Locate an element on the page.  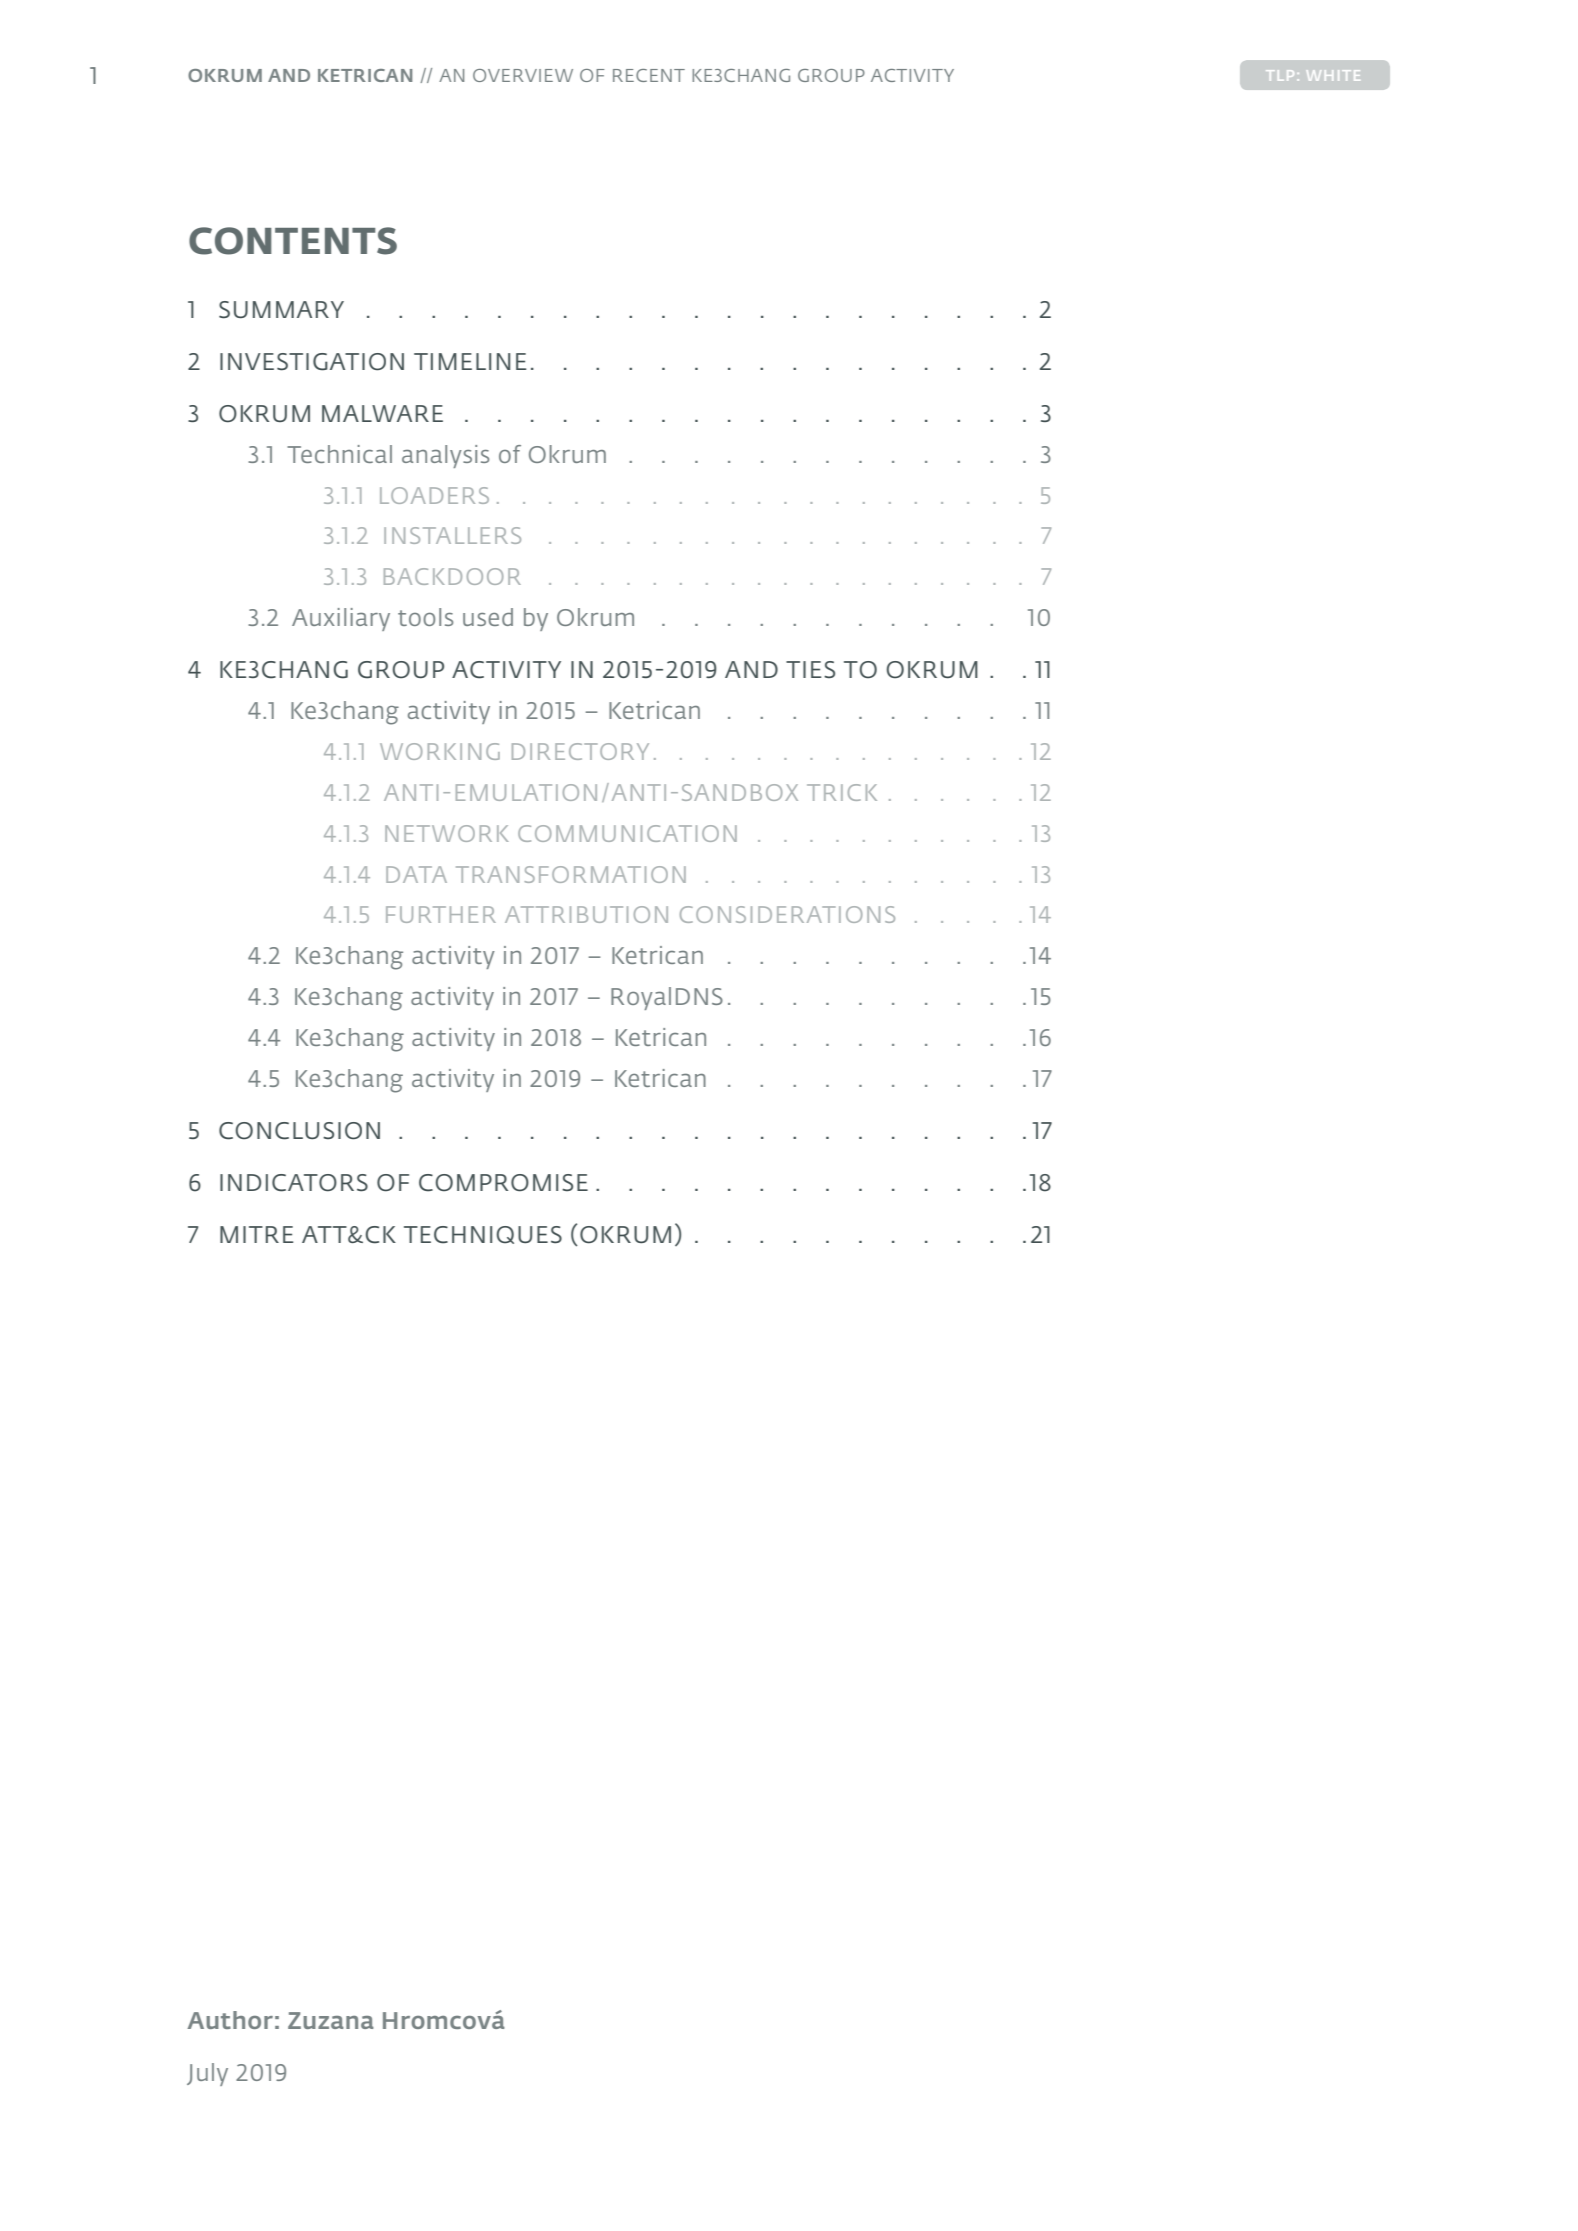
RECENT is located at coordinates (649, 75).
